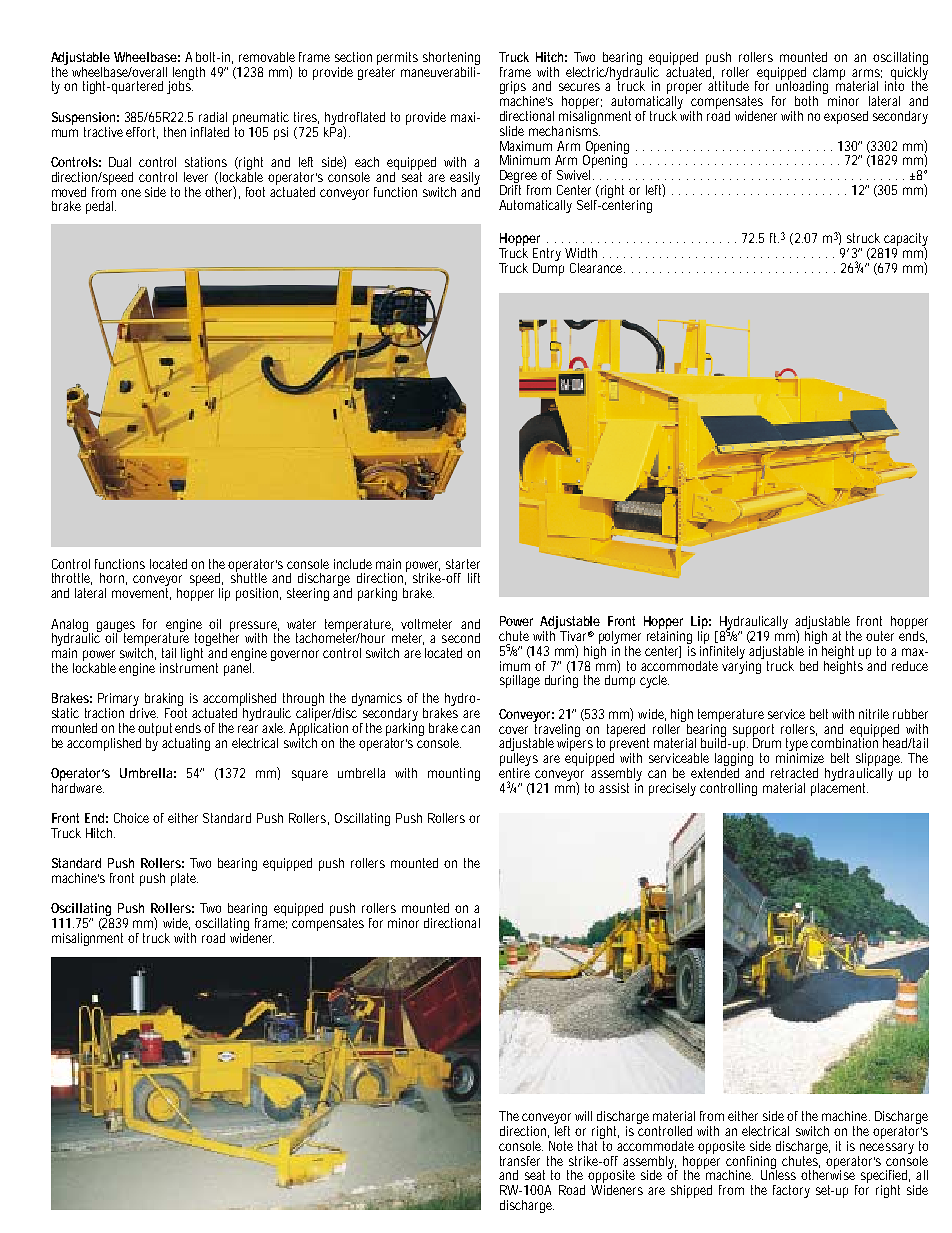 This screenshot has width=952, height=1233. I want to click on shuttle, so click(249, 577).
